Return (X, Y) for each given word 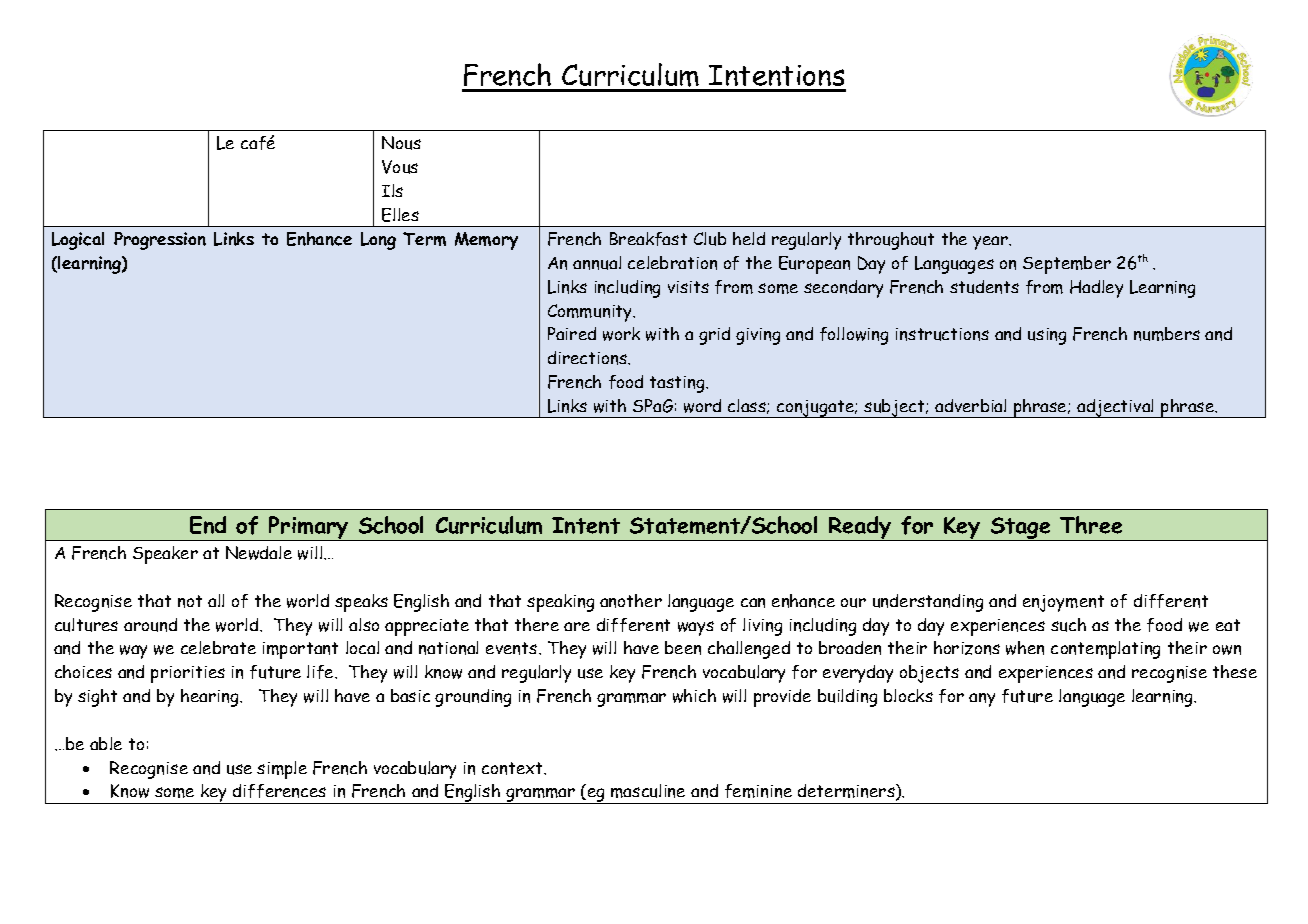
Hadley (1096, 289)
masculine (648, 791)
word (702, 406)
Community (591, 313)
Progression (160, 241)
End (208, 525)
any (982, 700)
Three (1091, 525)
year (992, 243)
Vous (400, 167)
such (1068, 625)
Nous (401, 143)
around (150, 625)
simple (282, 770)
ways (696, 628)
